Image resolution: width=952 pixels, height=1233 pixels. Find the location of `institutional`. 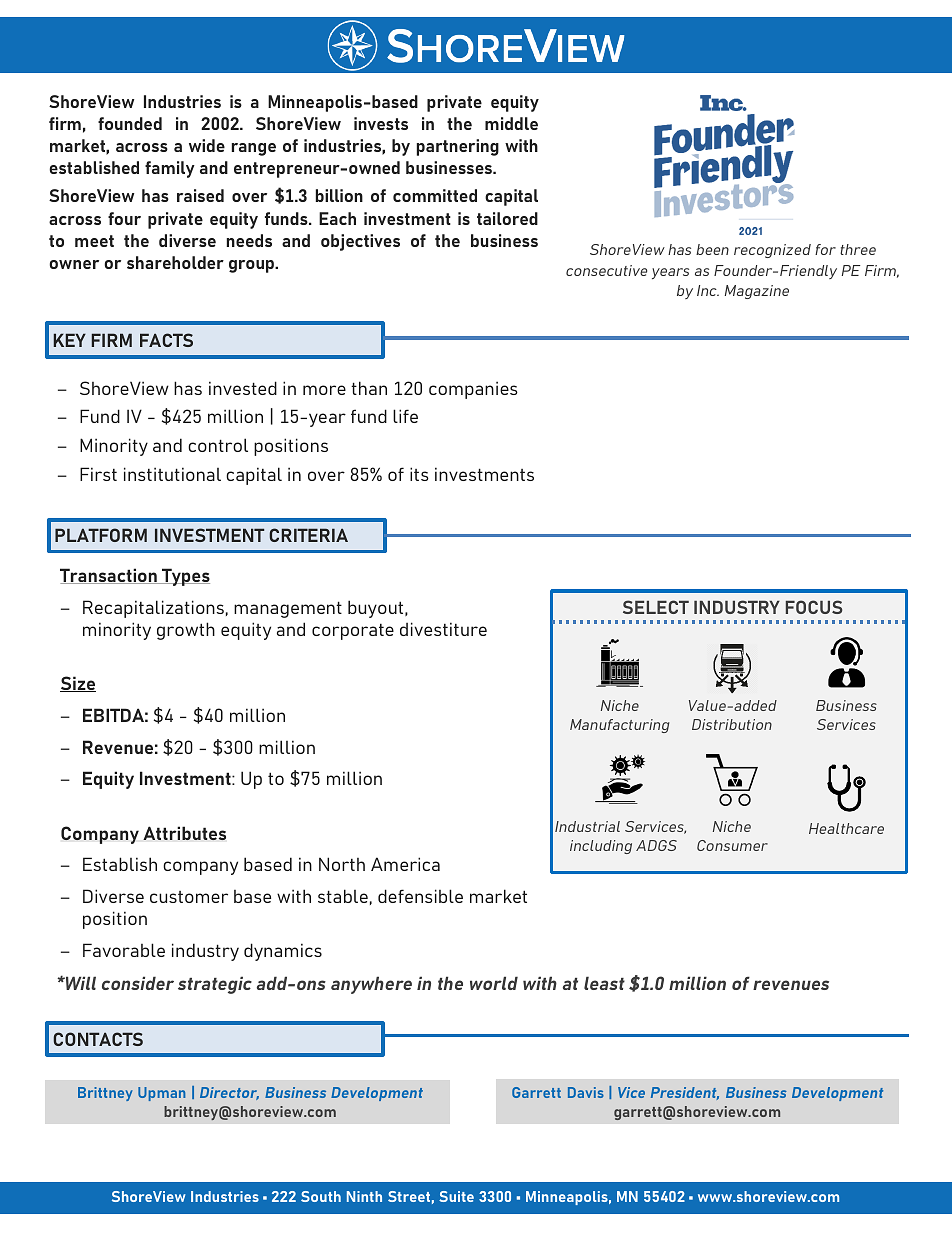

institutional is located at coordinates (172, 474).
